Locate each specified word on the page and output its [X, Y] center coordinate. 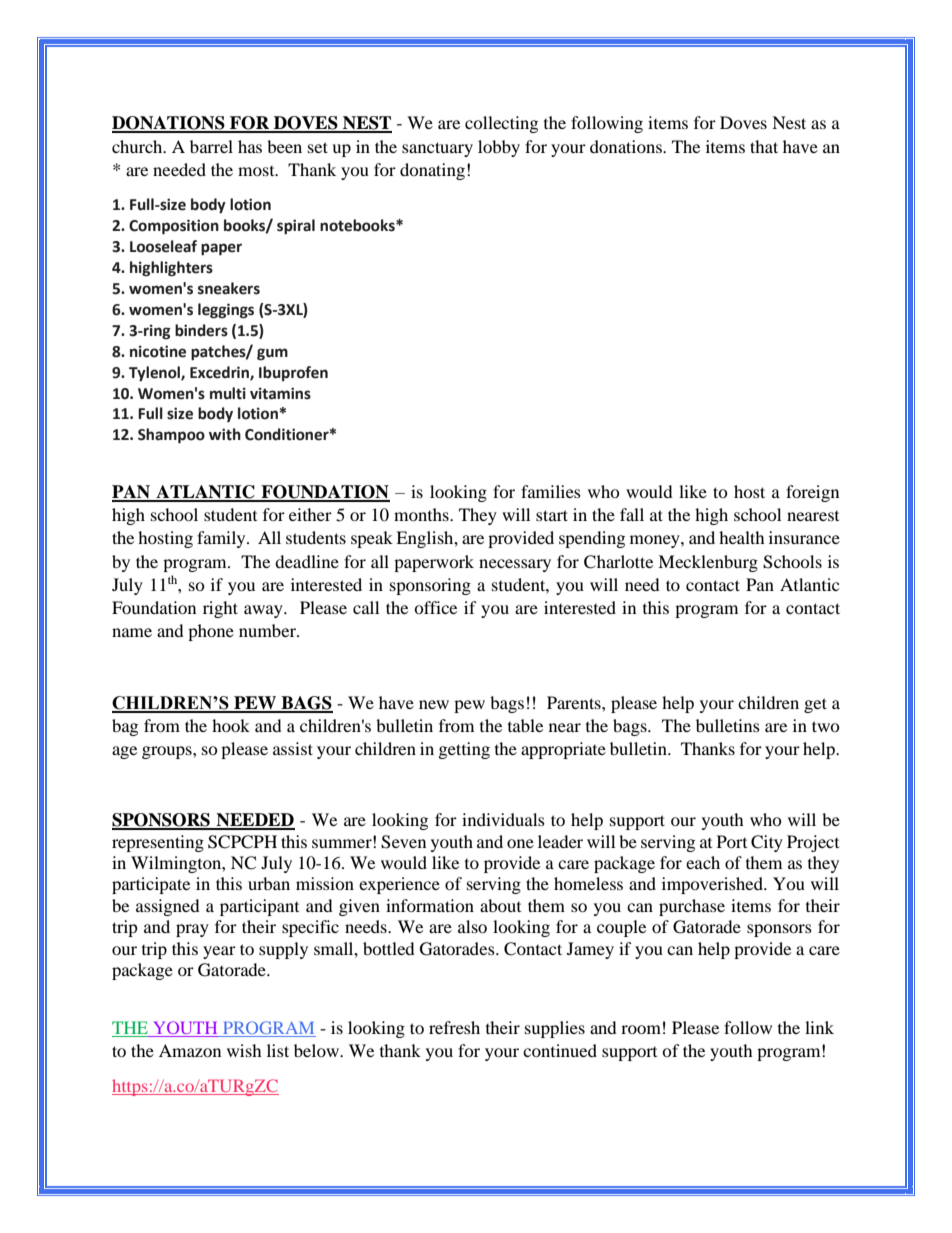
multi [228, 393]
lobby [499, 148]
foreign [812, 493]
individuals [503, 819]
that [764, 146]
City [767, 843]
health [742, 537]
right [220, 609]
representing [158, 843]
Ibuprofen [293, 373]
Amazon [190, 1050]
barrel [211, 146]
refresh [454, 1027]
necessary [515, 565]
